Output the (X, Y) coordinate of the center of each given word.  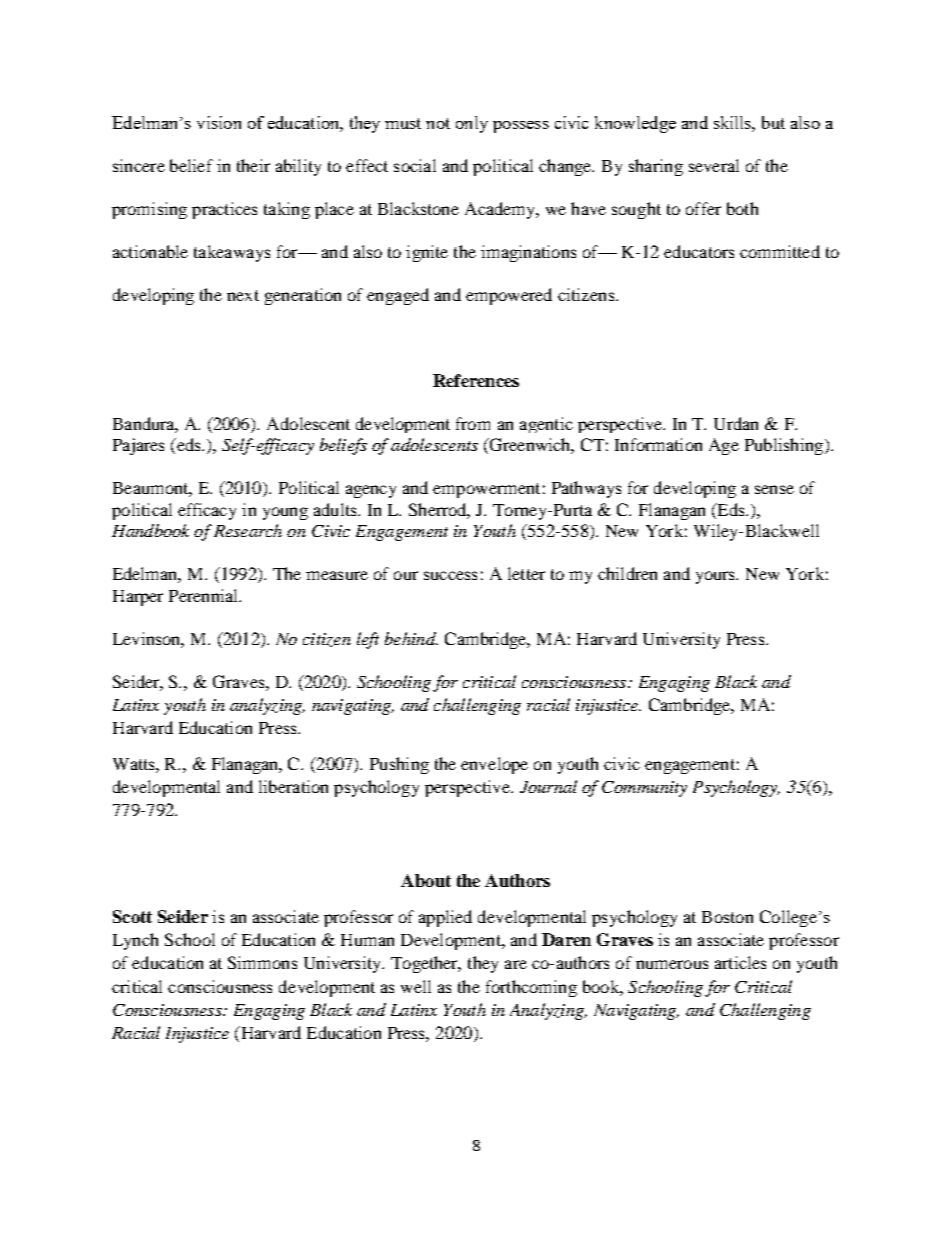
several (714, 165)
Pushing (399, 765)
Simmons (262, 962)
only (472, 124)
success (450, 575)
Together (426, 964)
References (476, 380)
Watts (135, 764)
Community (644, 789)
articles (740, 962)
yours (717, 577)
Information (658, 444)
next (243, 295)
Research (248, 530)
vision (219, 122)
